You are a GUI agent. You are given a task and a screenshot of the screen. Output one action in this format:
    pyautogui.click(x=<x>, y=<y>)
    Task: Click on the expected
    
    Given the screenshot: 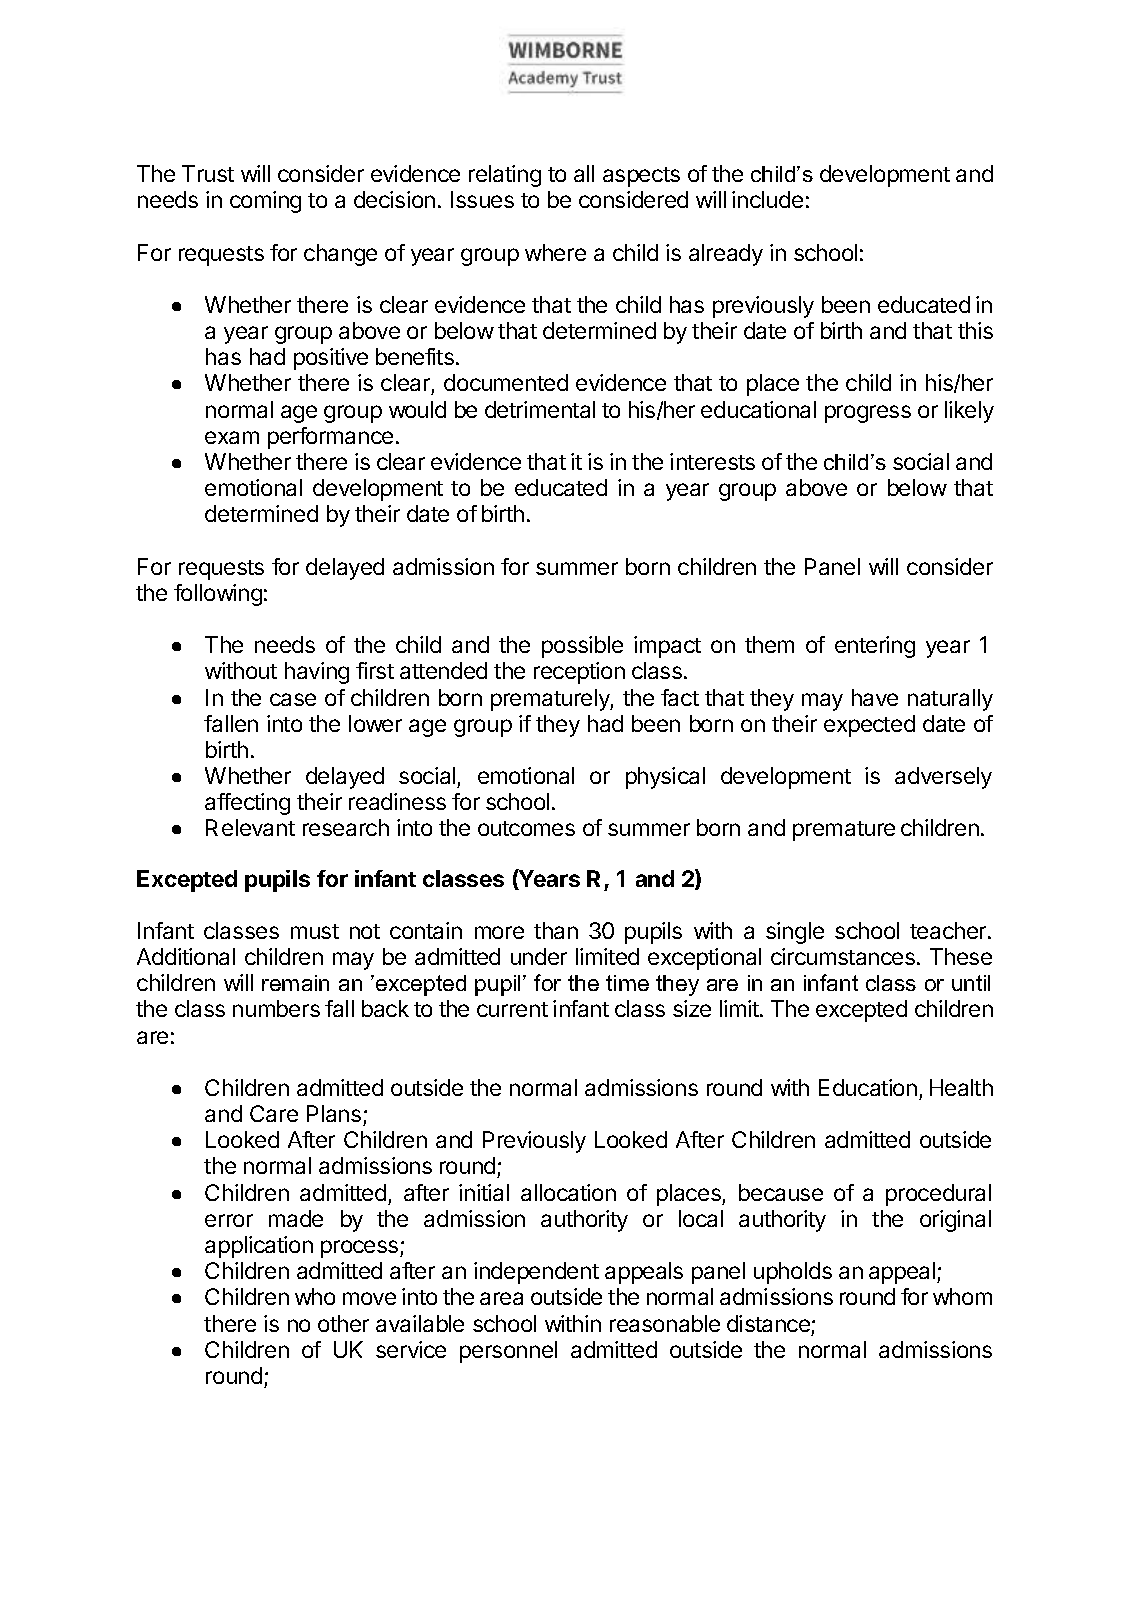 What is the action you would take?
    pyautogui.click(x=869, y=726)
